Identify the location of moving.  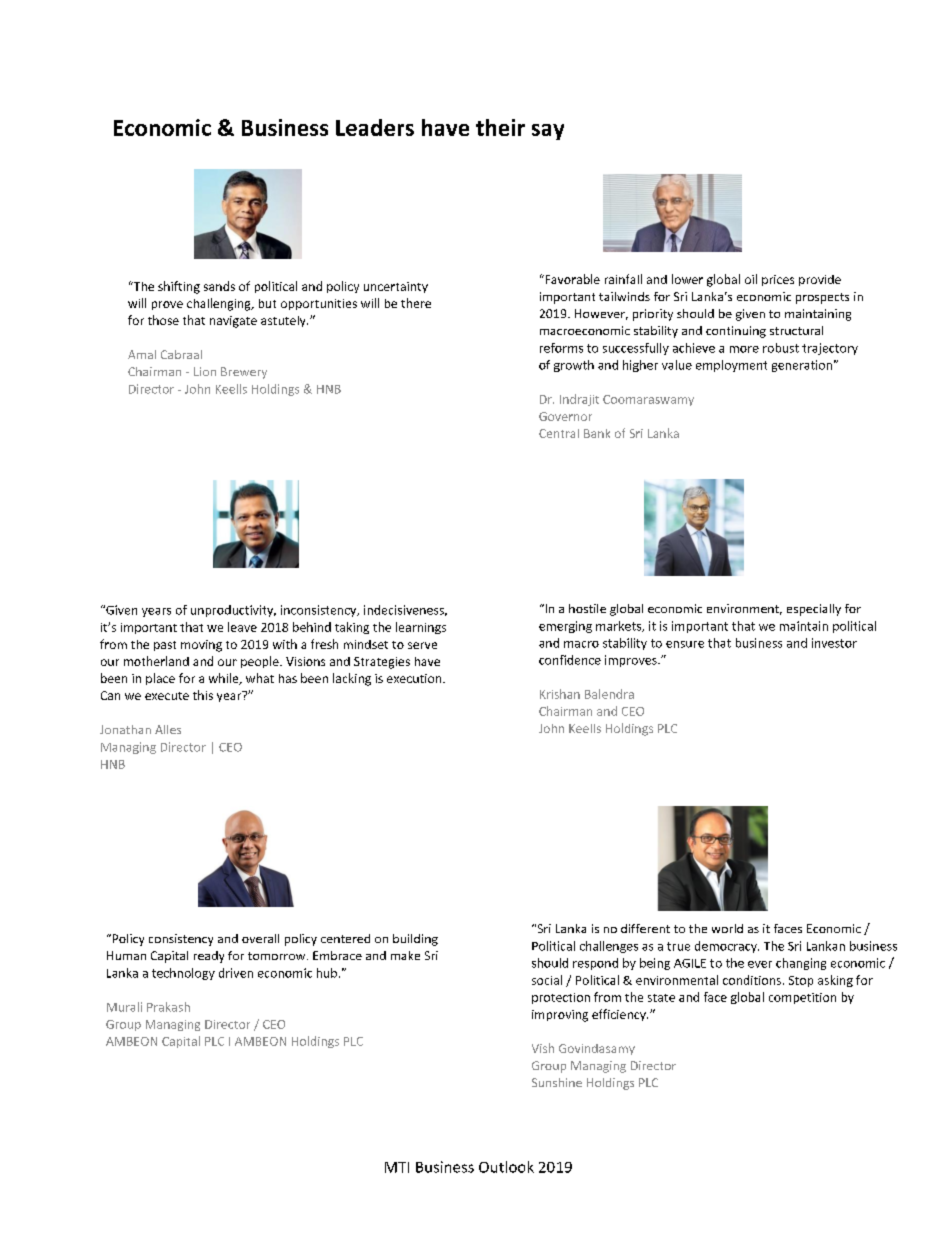
(201, 646).
